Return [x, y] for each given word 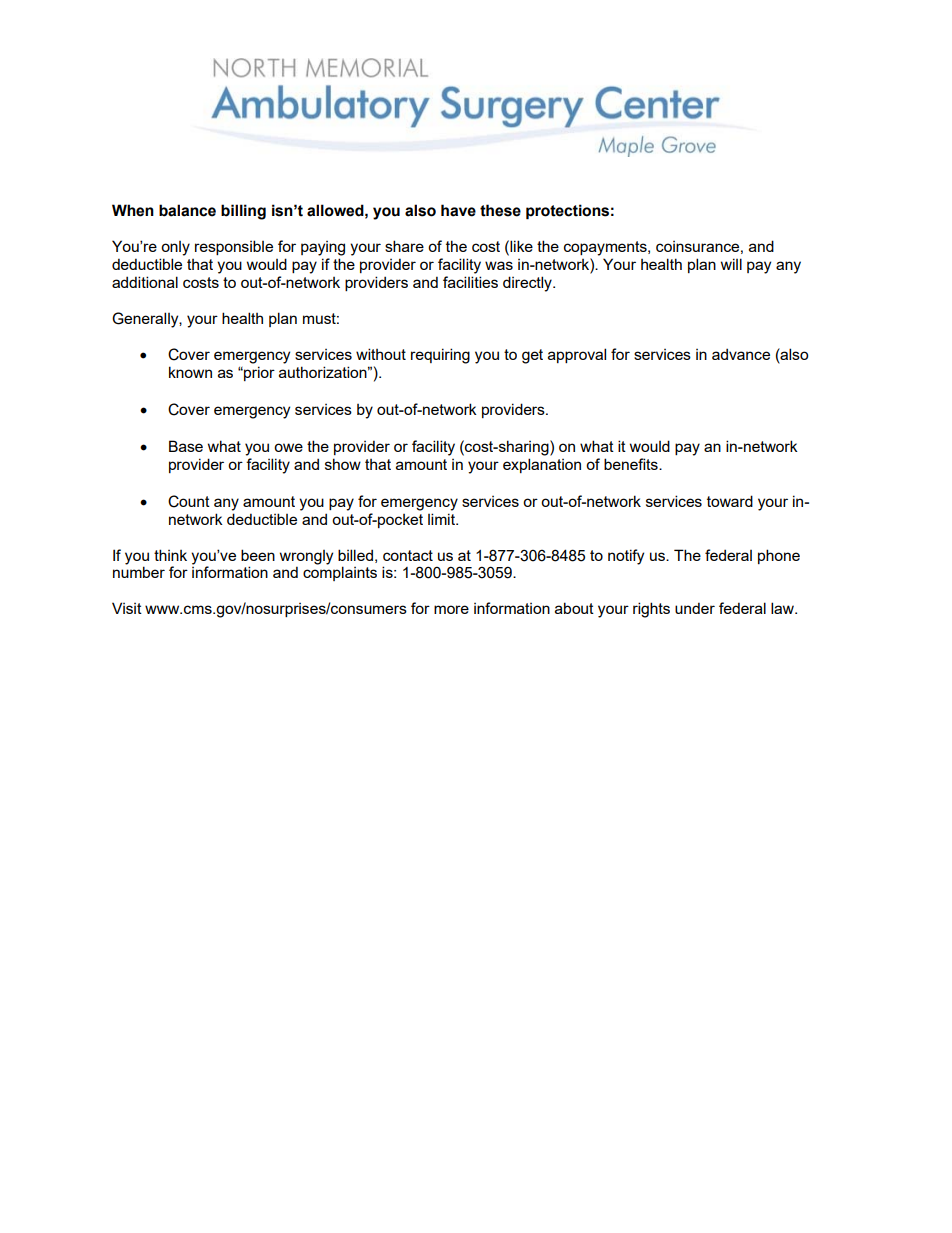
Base [186, 446]
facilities [470, 282]
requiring [440, 356]
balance [187, 210]
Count [189, 501]
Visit [127, 608]
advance [741, 354]
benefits [632, 464]
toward [730, 501]
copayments [606, 248]
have [458, 210]
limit [442, 519]
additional [145, 282]
